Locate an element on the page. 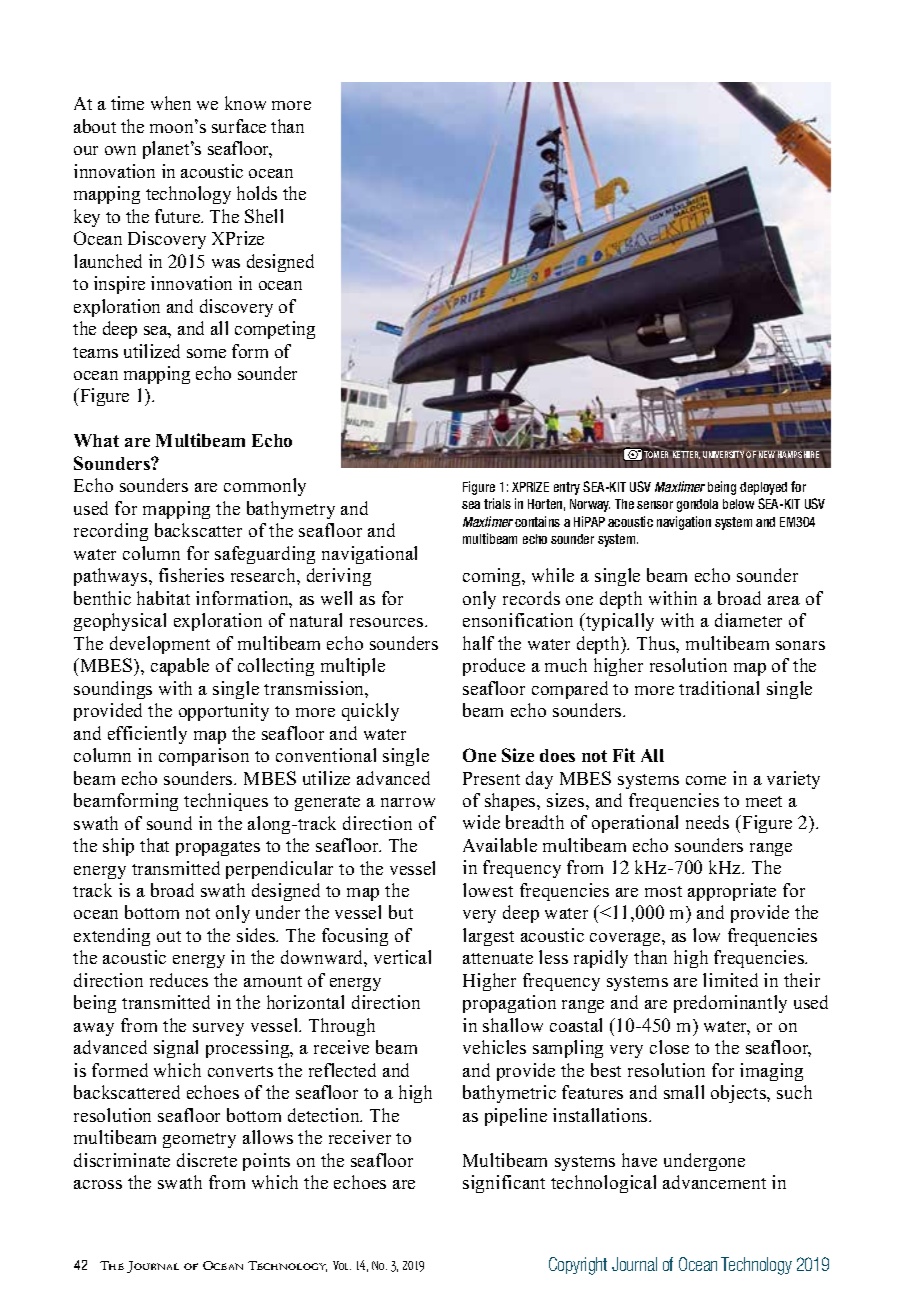 Image resolution: width=921 pixels, height=1316 pixels. UNIVERSITY is located at coordinates (723, 454).
